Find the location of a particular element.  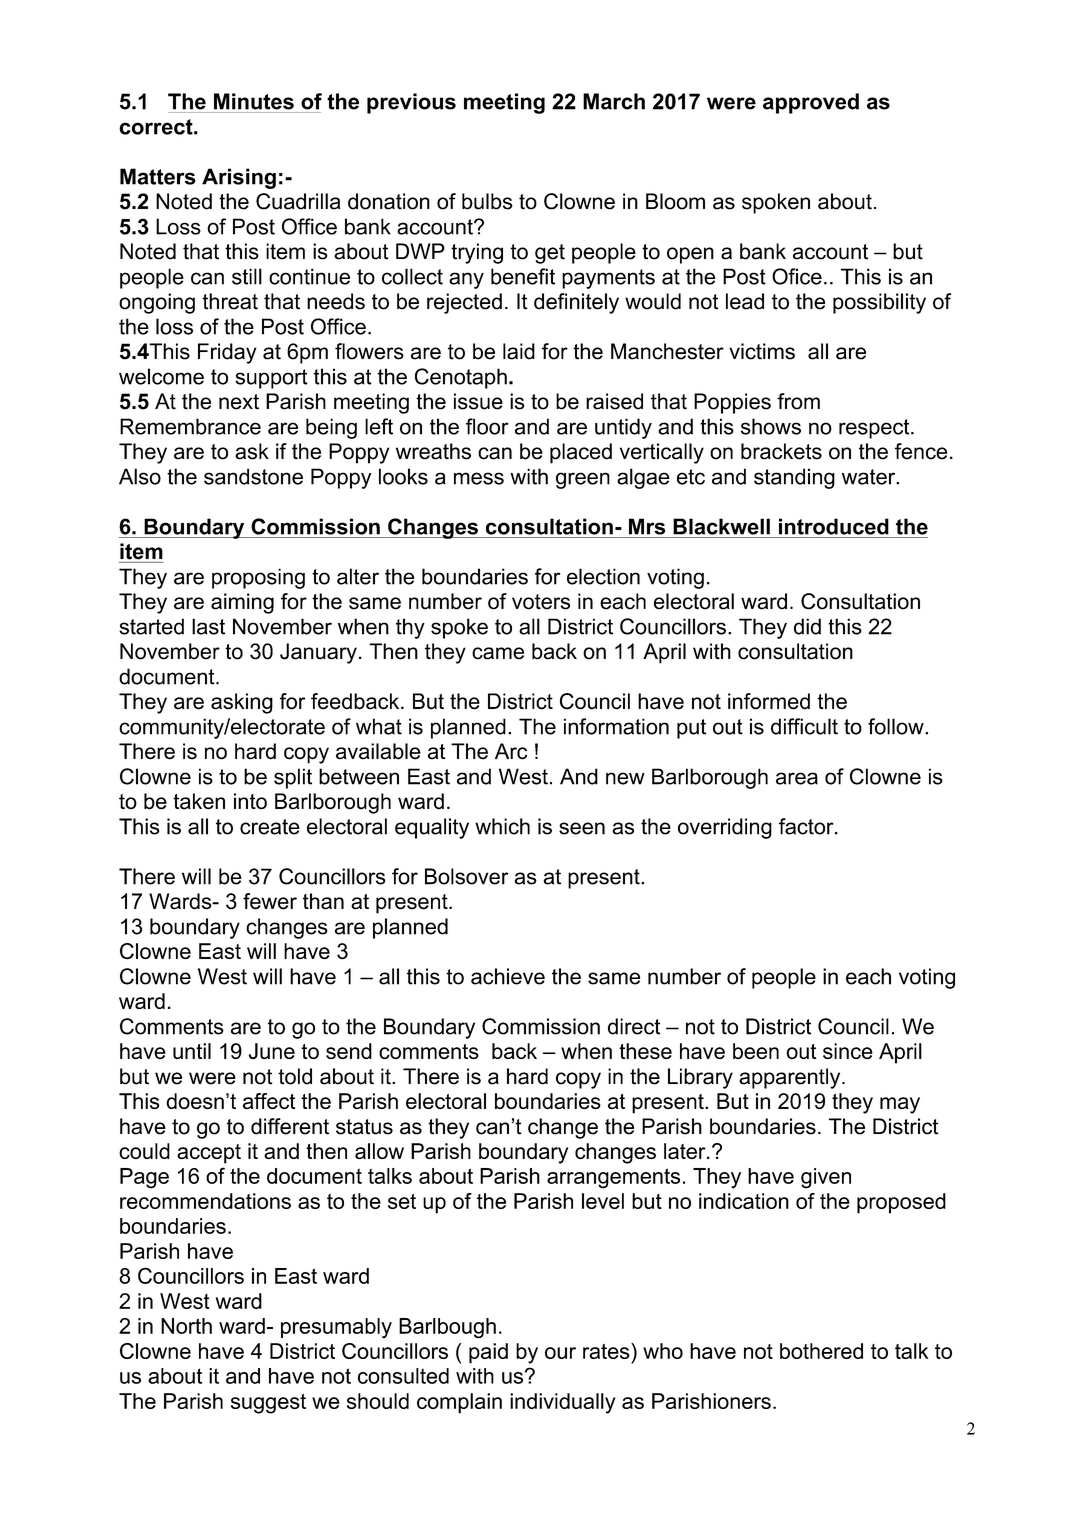

Minutes is located at coordinates (254, 101).
